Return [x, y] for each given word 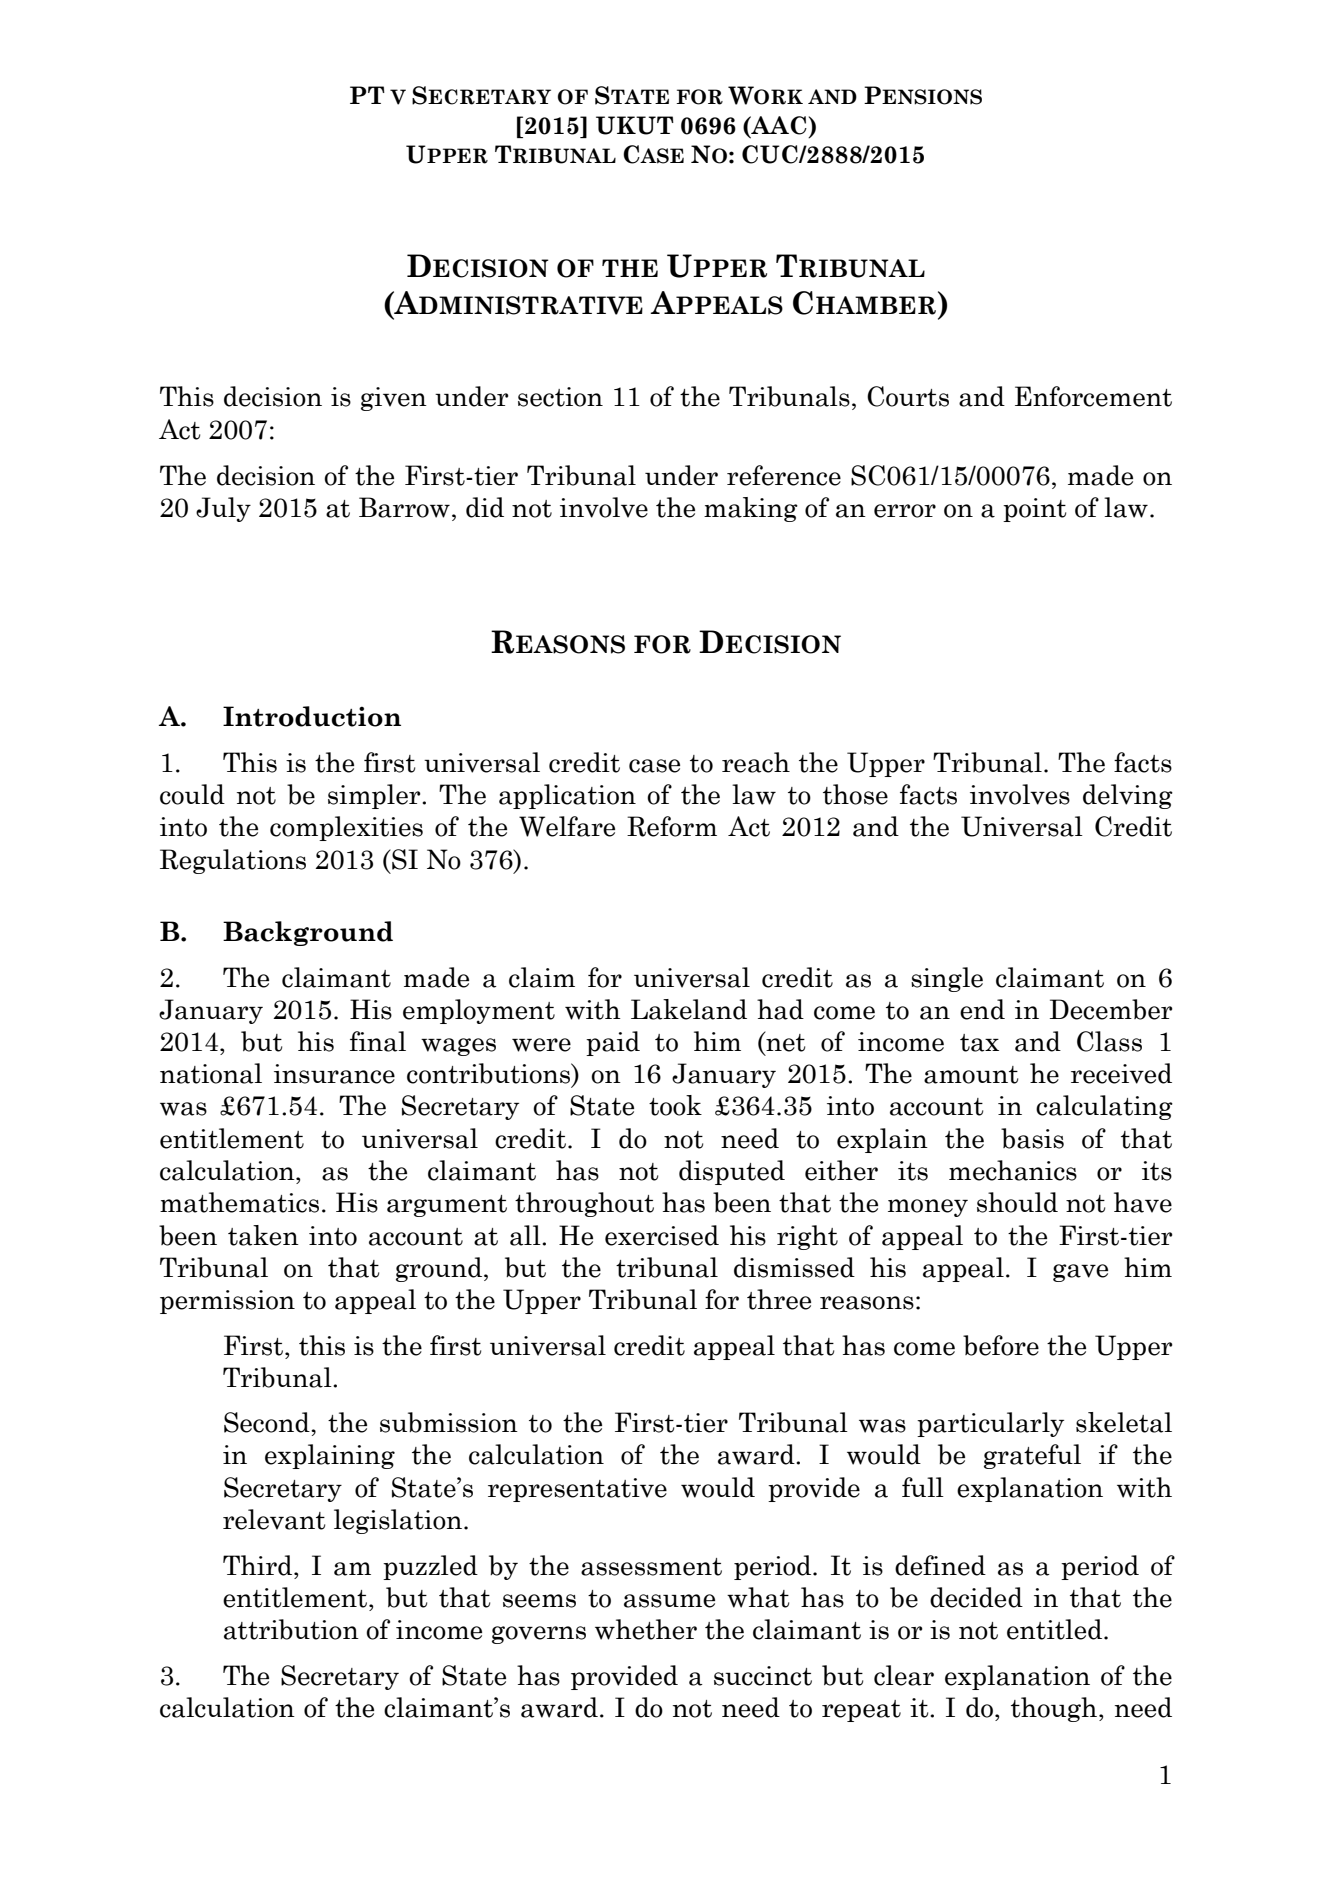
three [779, 1299]
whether [646, 1629]
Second [268, 1422]
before [1001, 1345]
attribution [291, 1629]
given [394, 399]
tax [979, 1043]
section [560, 397]
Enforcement [1093, 396]
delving [1128, 796]
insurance [334, 1074]
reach [756, 762]
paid [613, 1043]
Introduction [312, 716]
